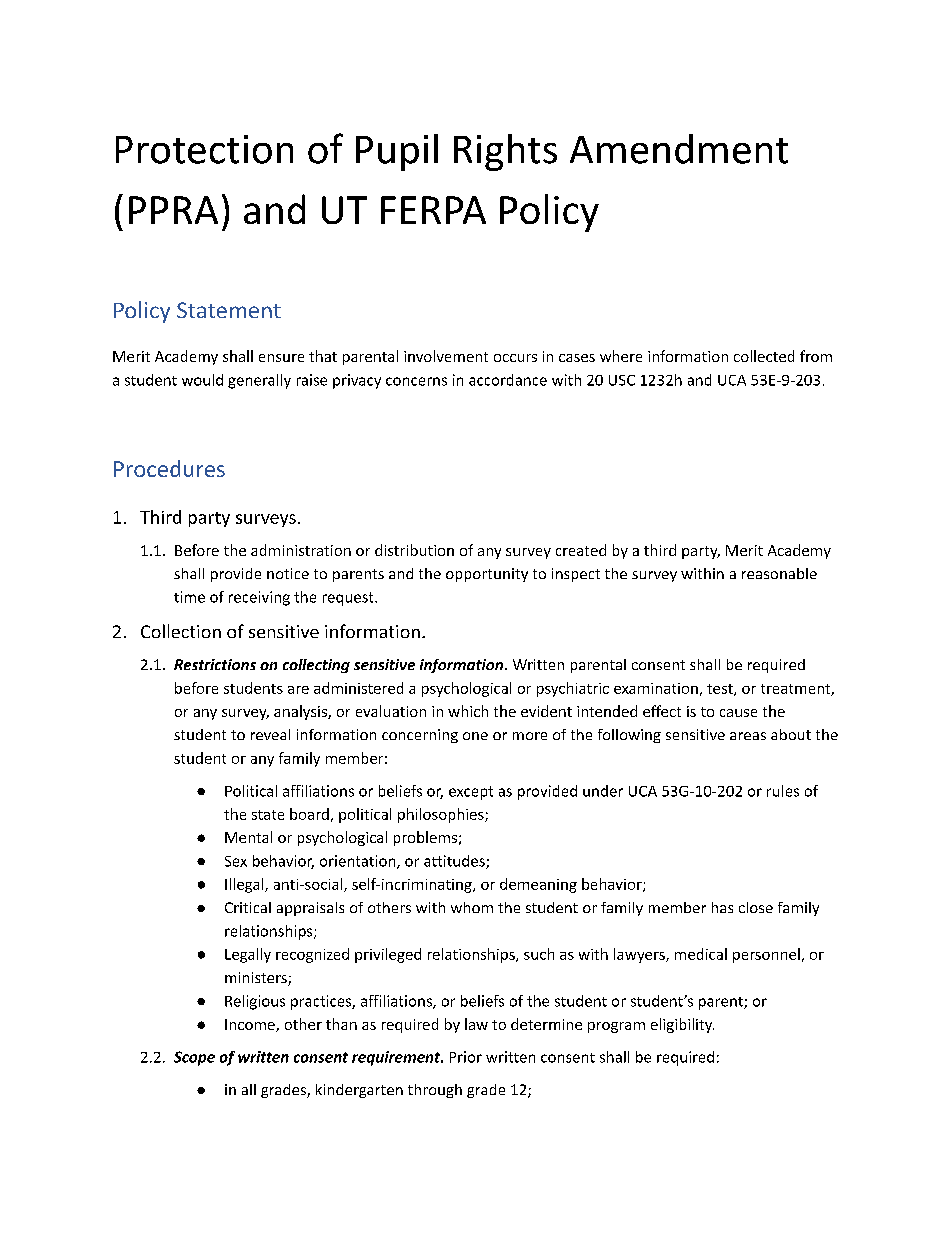  What do you see at coordinates (248, 837) in the page?
I see `Mental` at bounding box center [248, 837].
